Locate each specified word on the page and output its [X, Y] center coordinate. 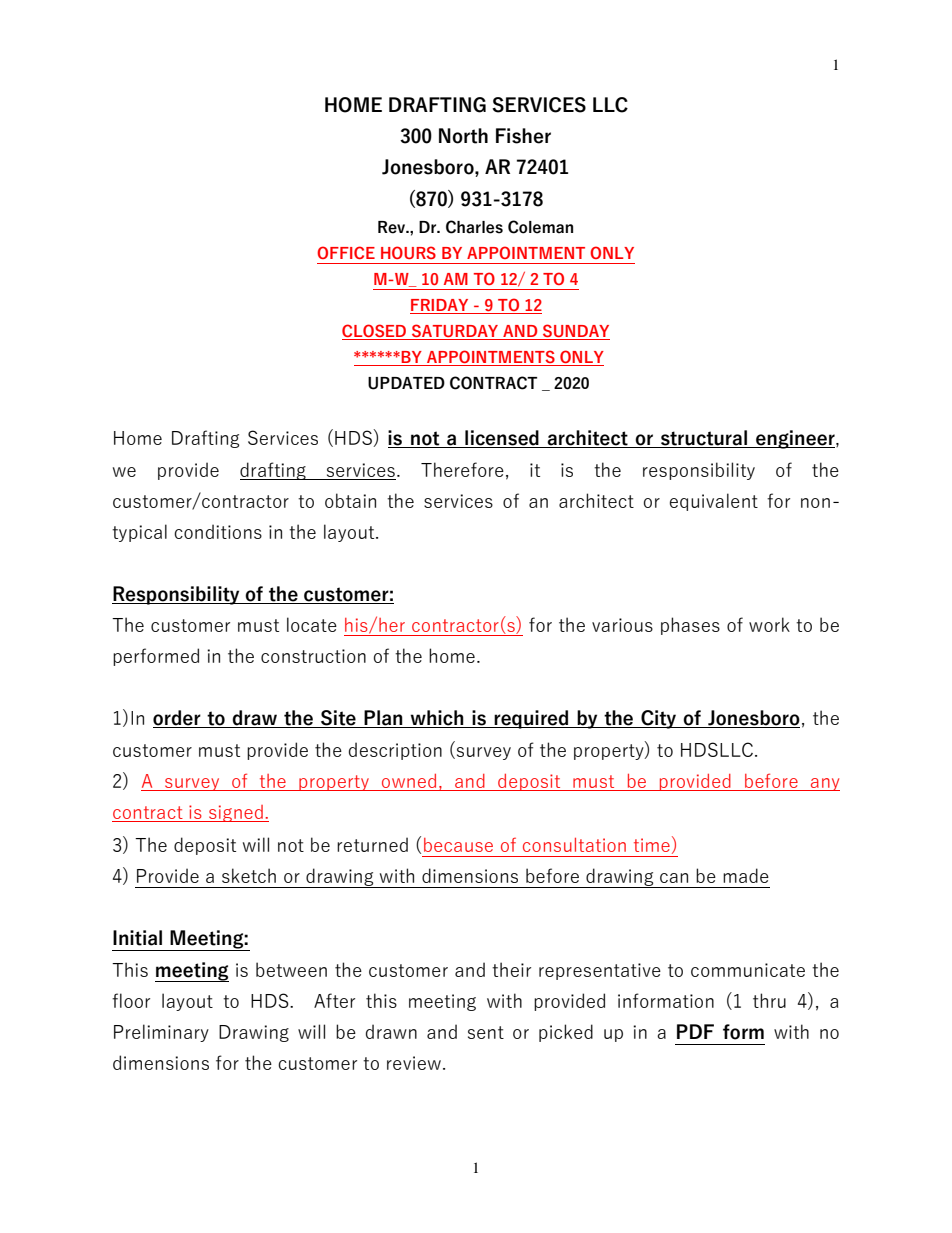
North [463, 136]
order [178, 719]
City [659, 719]
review [414, 1063]
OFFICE [346, 252]
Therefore [462, 469]
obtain [350, 500]
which [437, 719]
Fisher [523, 136]
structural [704, 439]
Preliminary [161, 1033]
